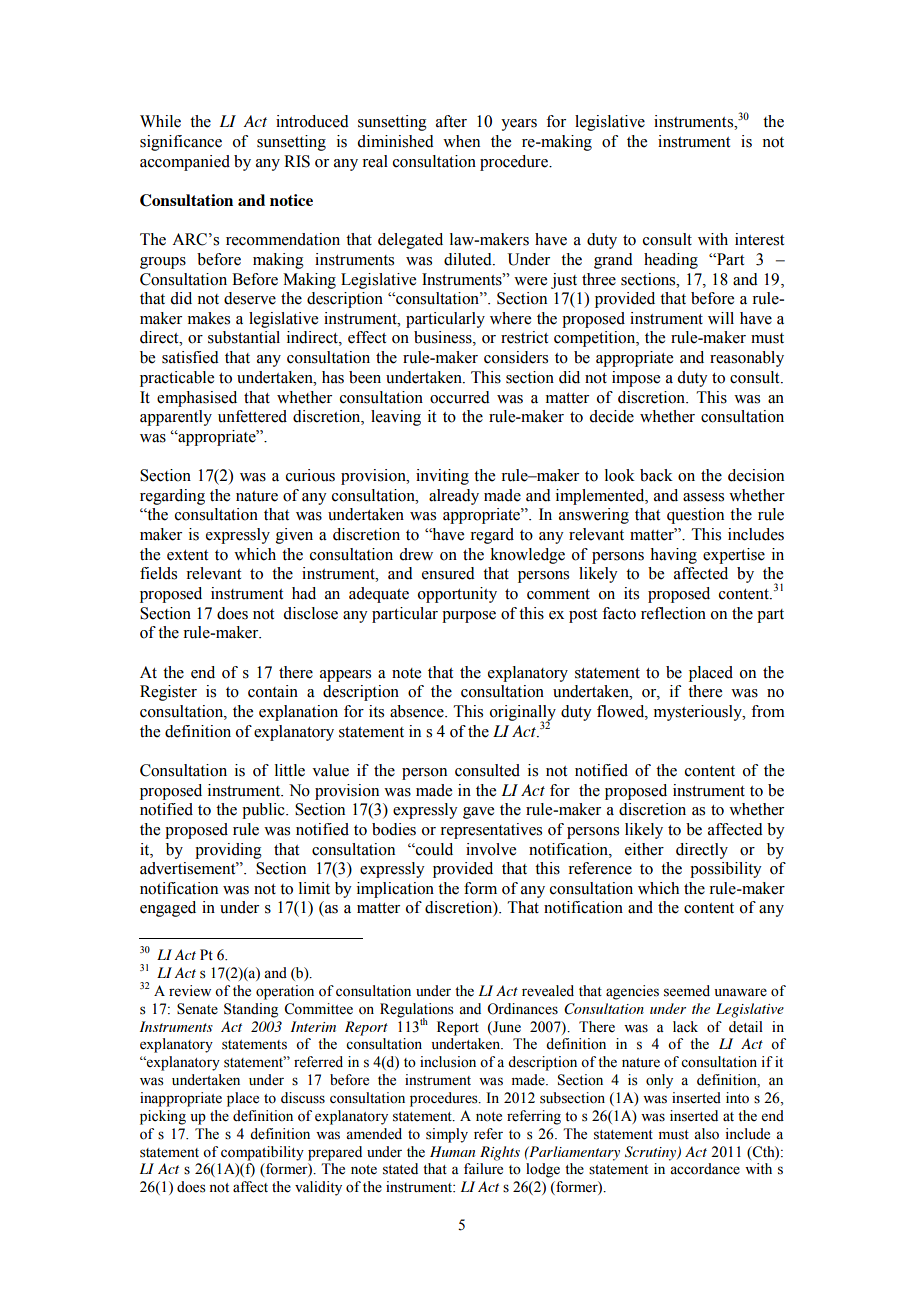 The width and height of the screenshot is (924, 1308). What do you see at coordinates (185, 163) in the screenshot?
I see `accompanied` at bounding box center [185, 163].
